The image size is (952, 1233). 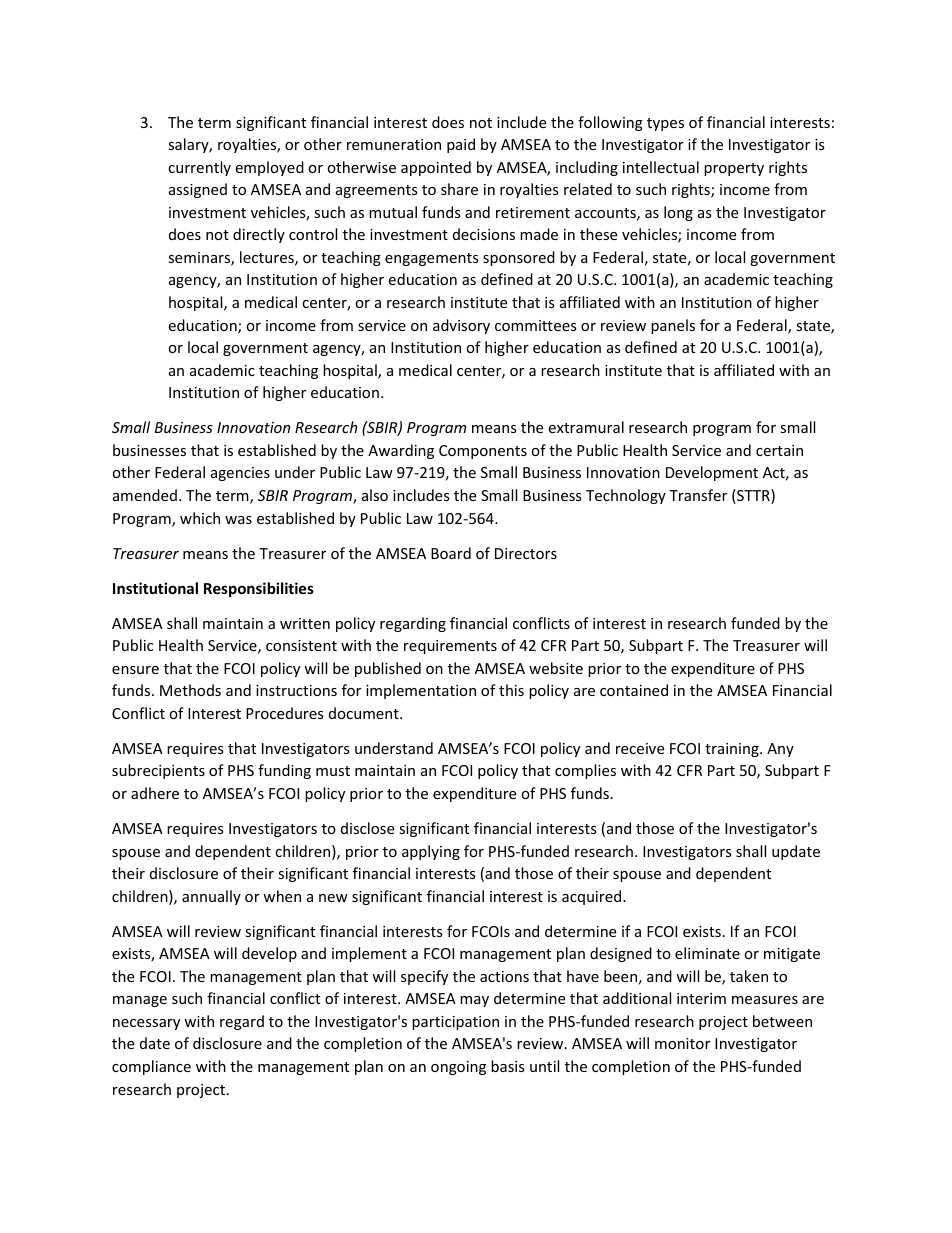 I want to click on currently, so click(x=199, y=168).
